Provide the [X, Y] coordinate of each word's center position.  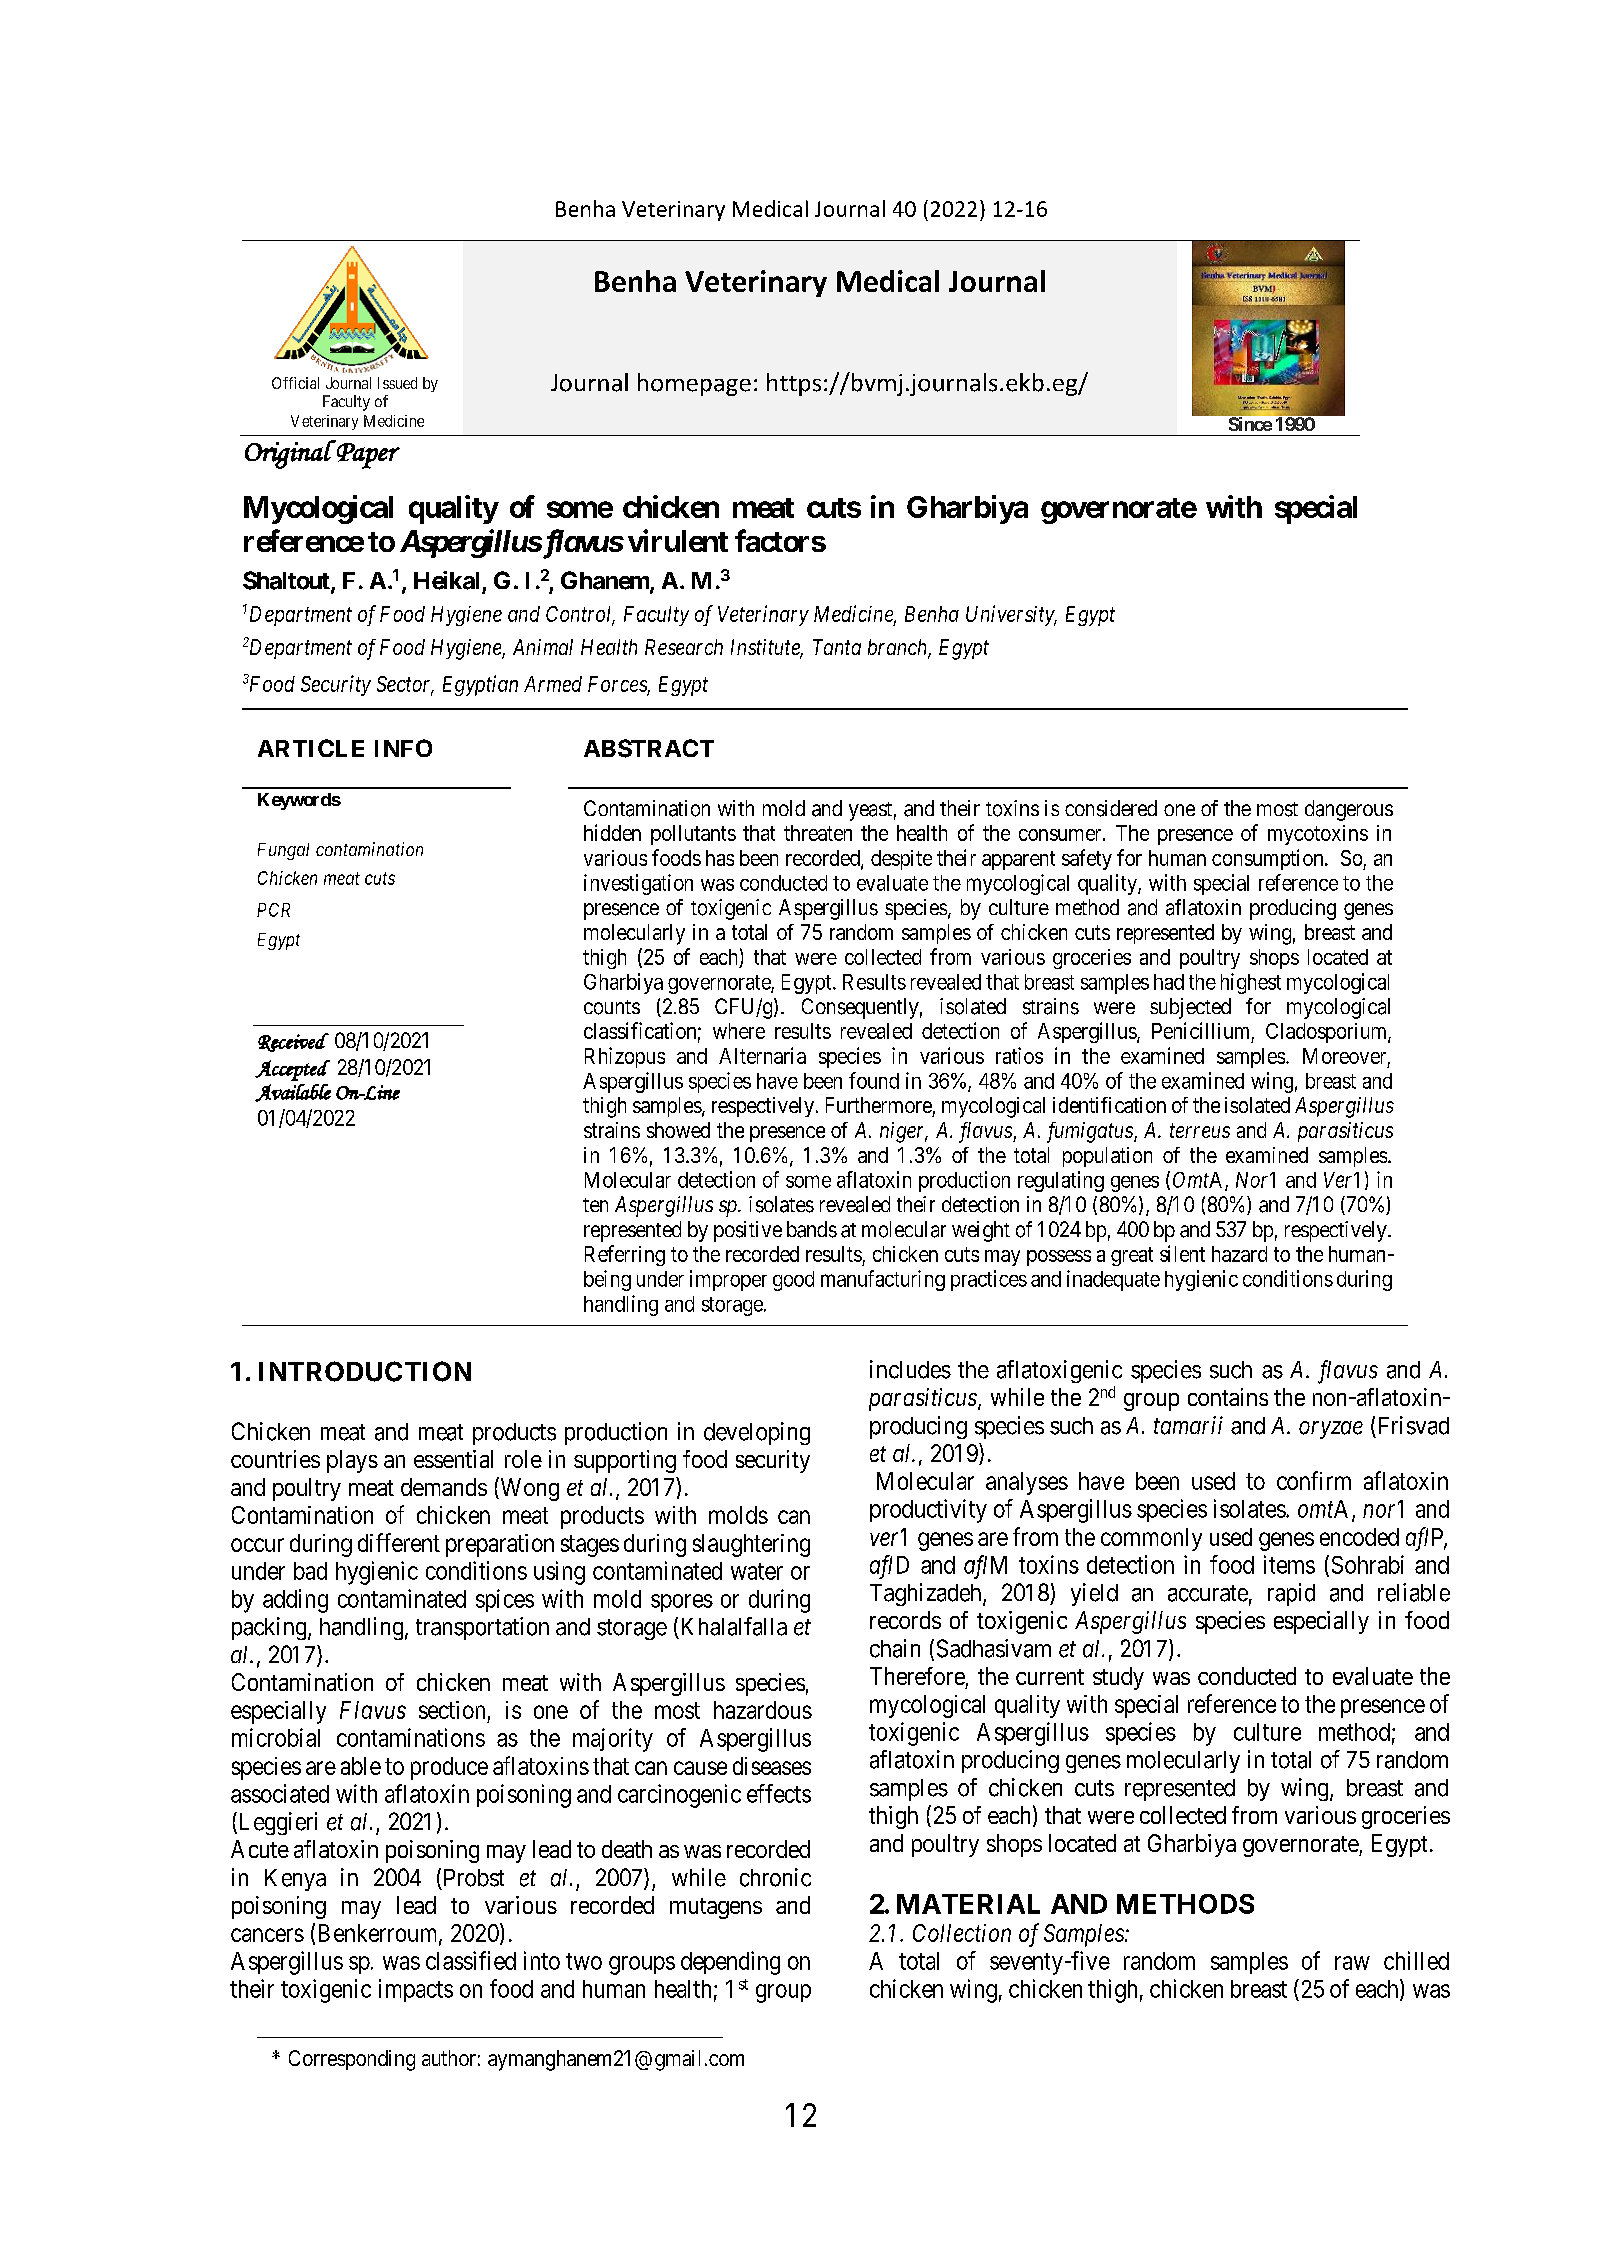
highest [1251, 983]
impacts [416, 1990]
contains [1228, 1397]
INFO [403, 748]
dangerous [1349, 810]
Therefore [917, 1676]
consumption [1269, 859]
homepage [694, 384]
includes [910, 1369]
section [452, 1710]
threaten [818, 833]
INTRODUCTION [365, 1371]
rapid [1291, 1594]
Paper [367, 455]
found [874, 1080]
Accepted [292, 1070]
